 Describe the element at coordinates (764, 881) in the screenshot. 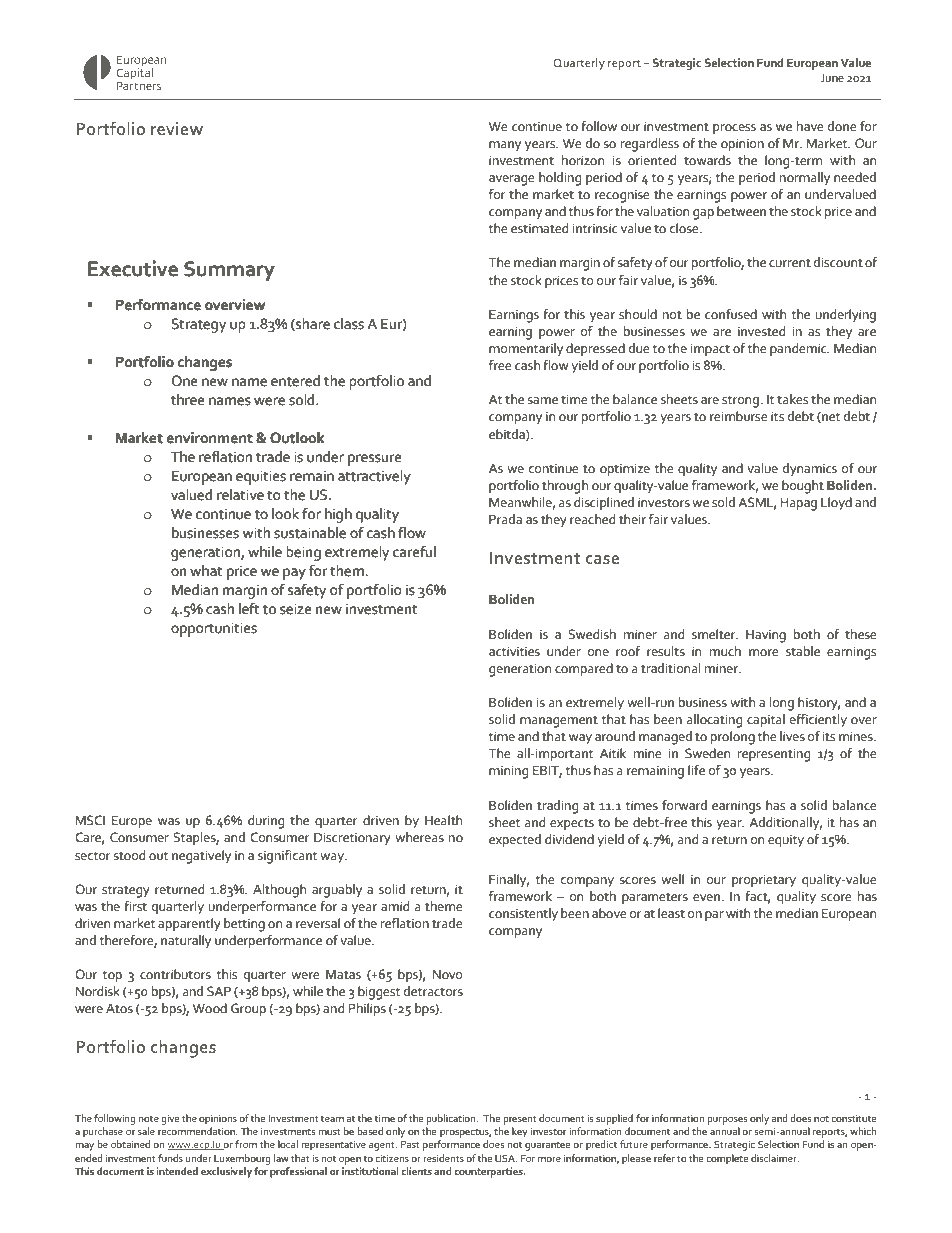

I see `proprietary` at that location.
